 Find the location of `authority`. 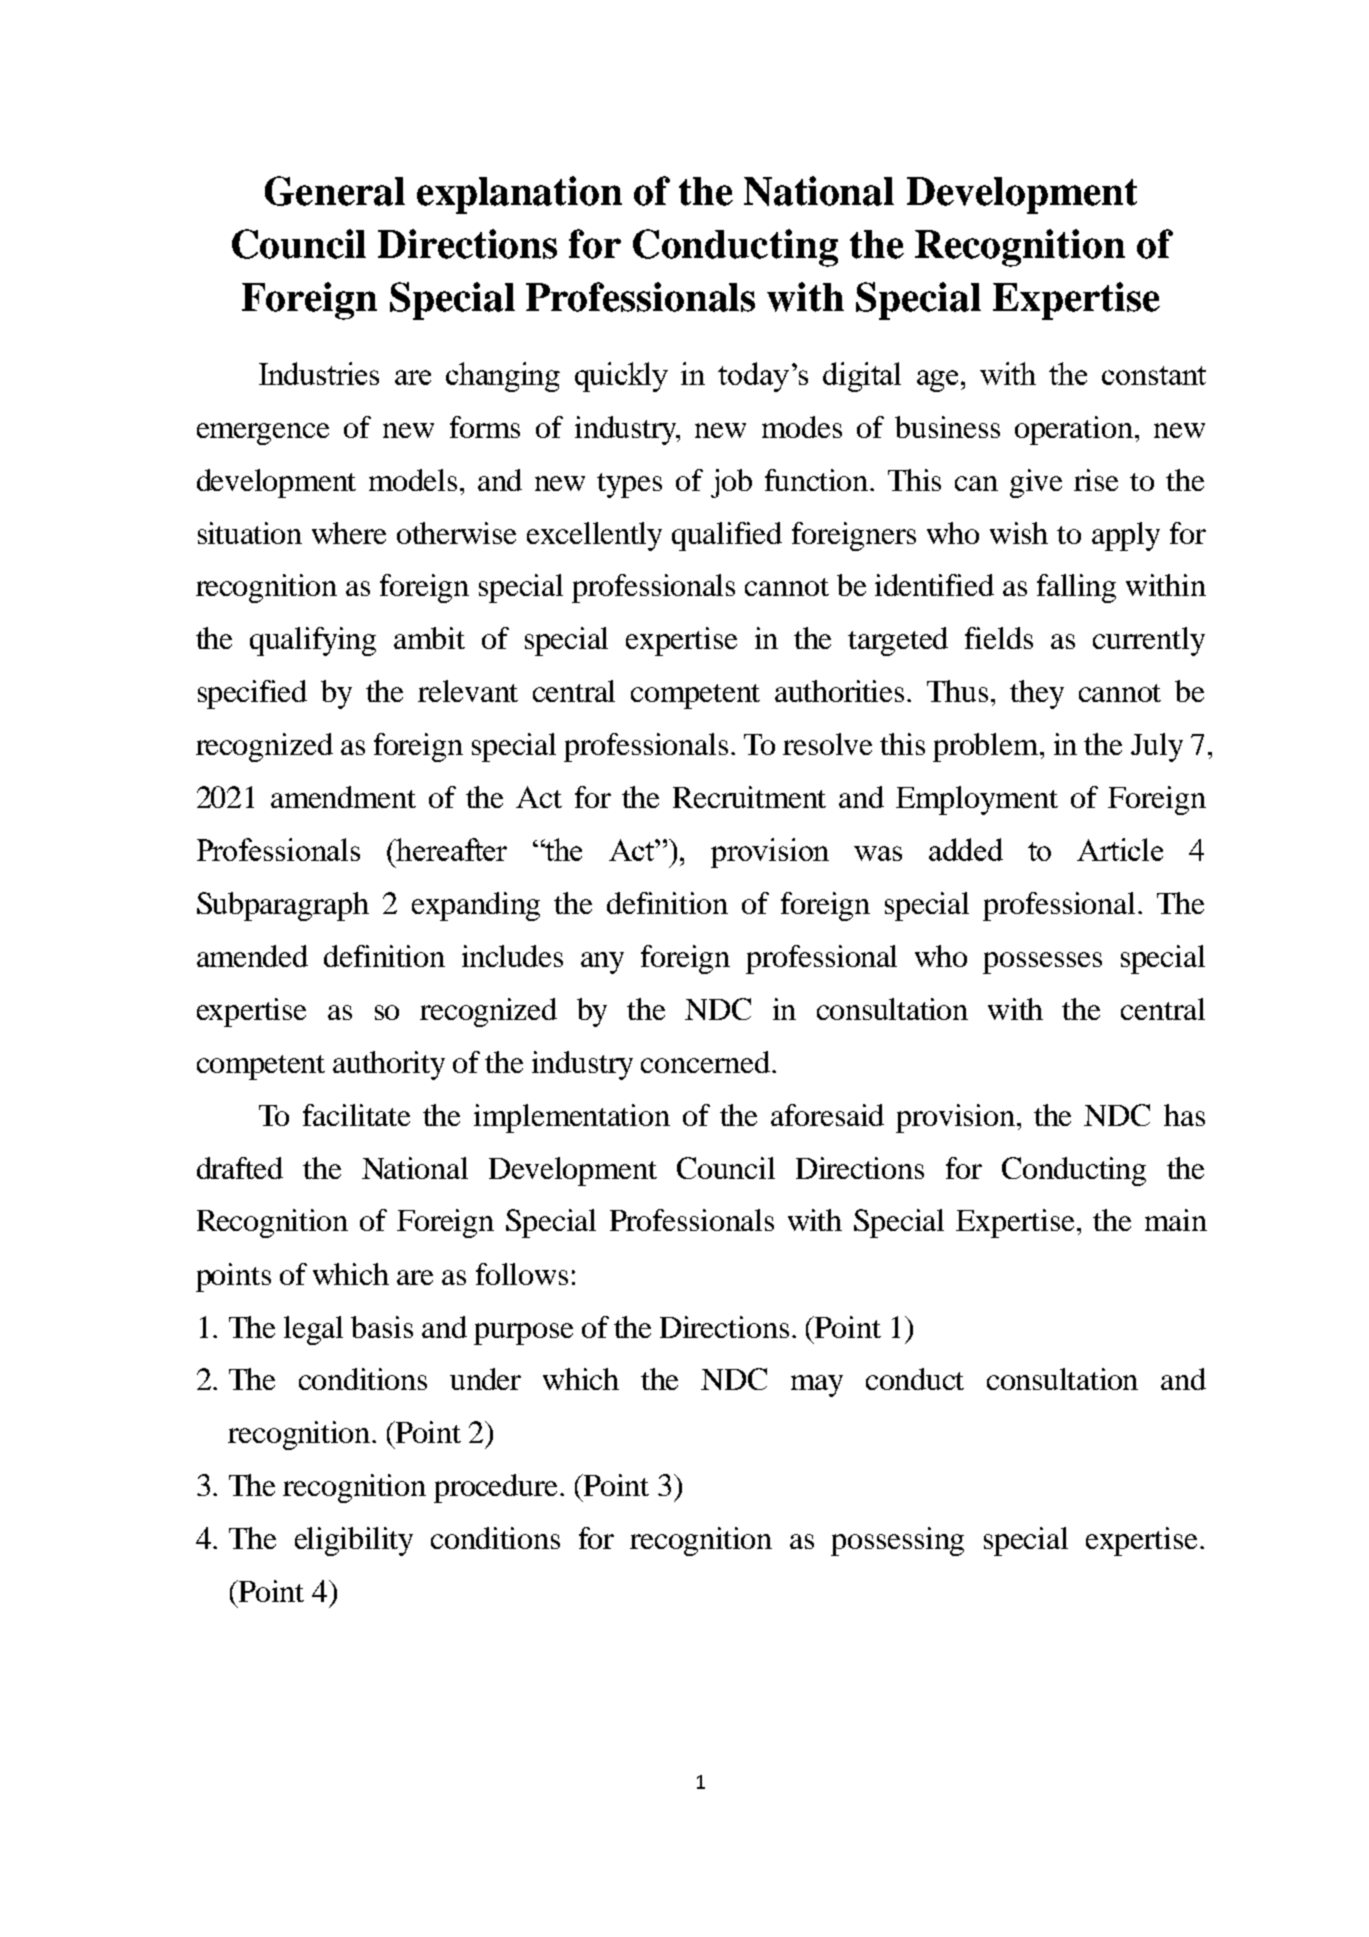

authority is located at coordinates (389, 1065).
